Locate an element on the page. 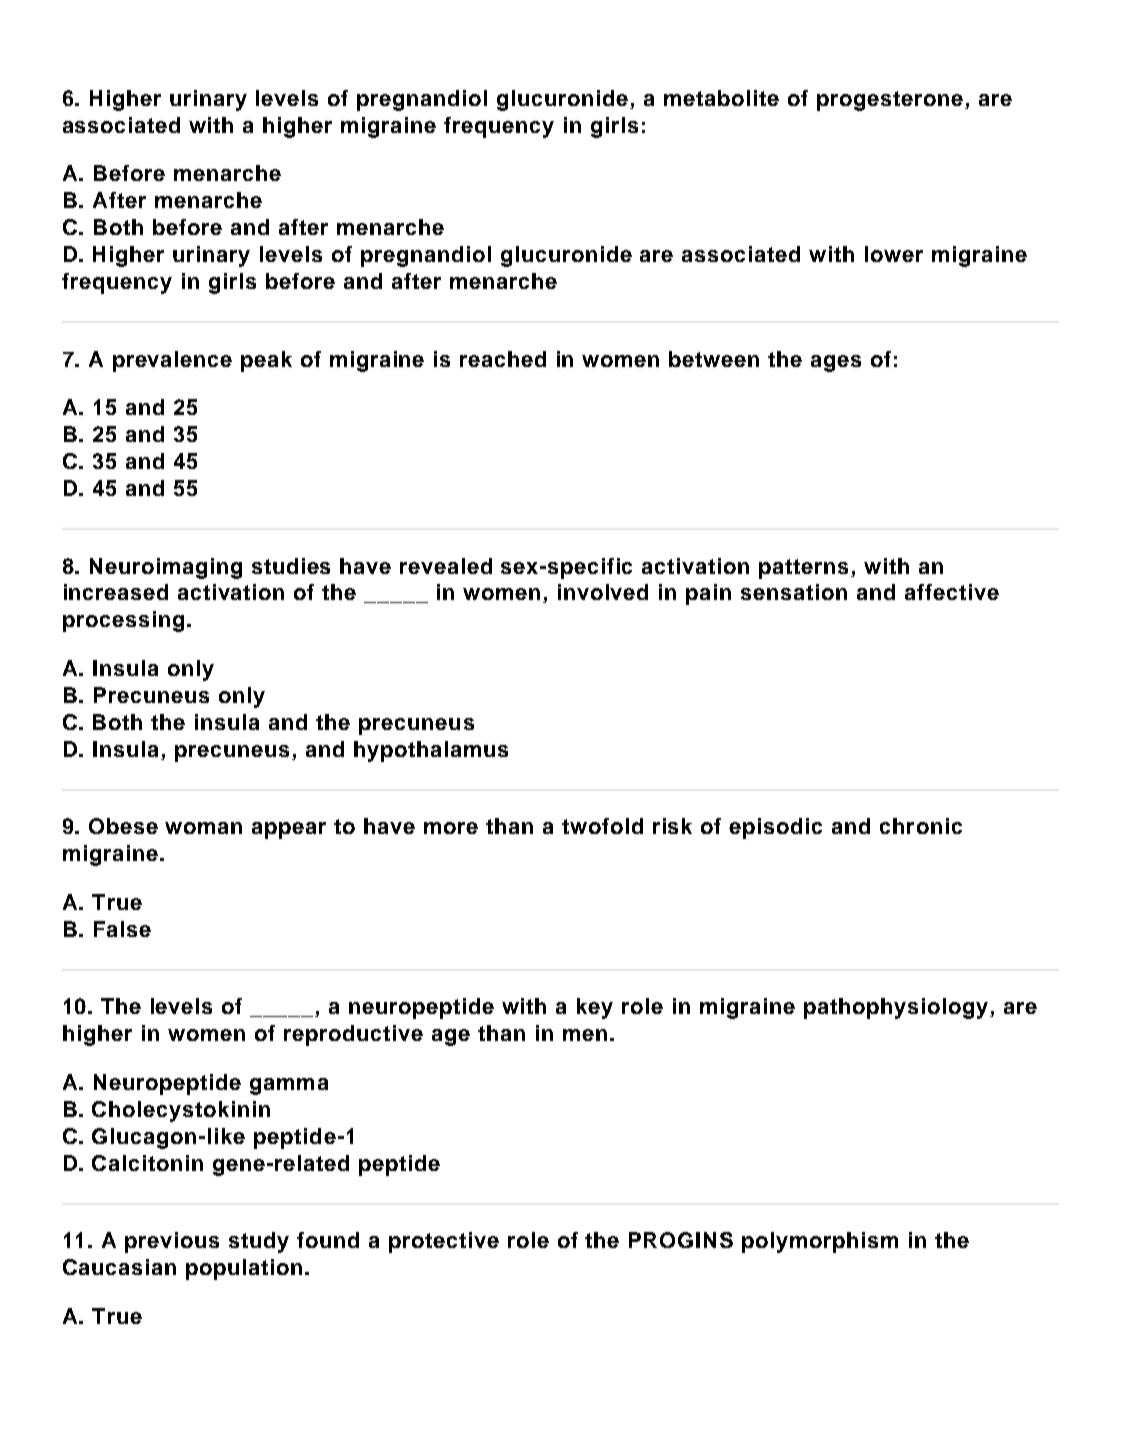 The image size is (1121, 1451). progesterone is located at coordinates (891, 101).
